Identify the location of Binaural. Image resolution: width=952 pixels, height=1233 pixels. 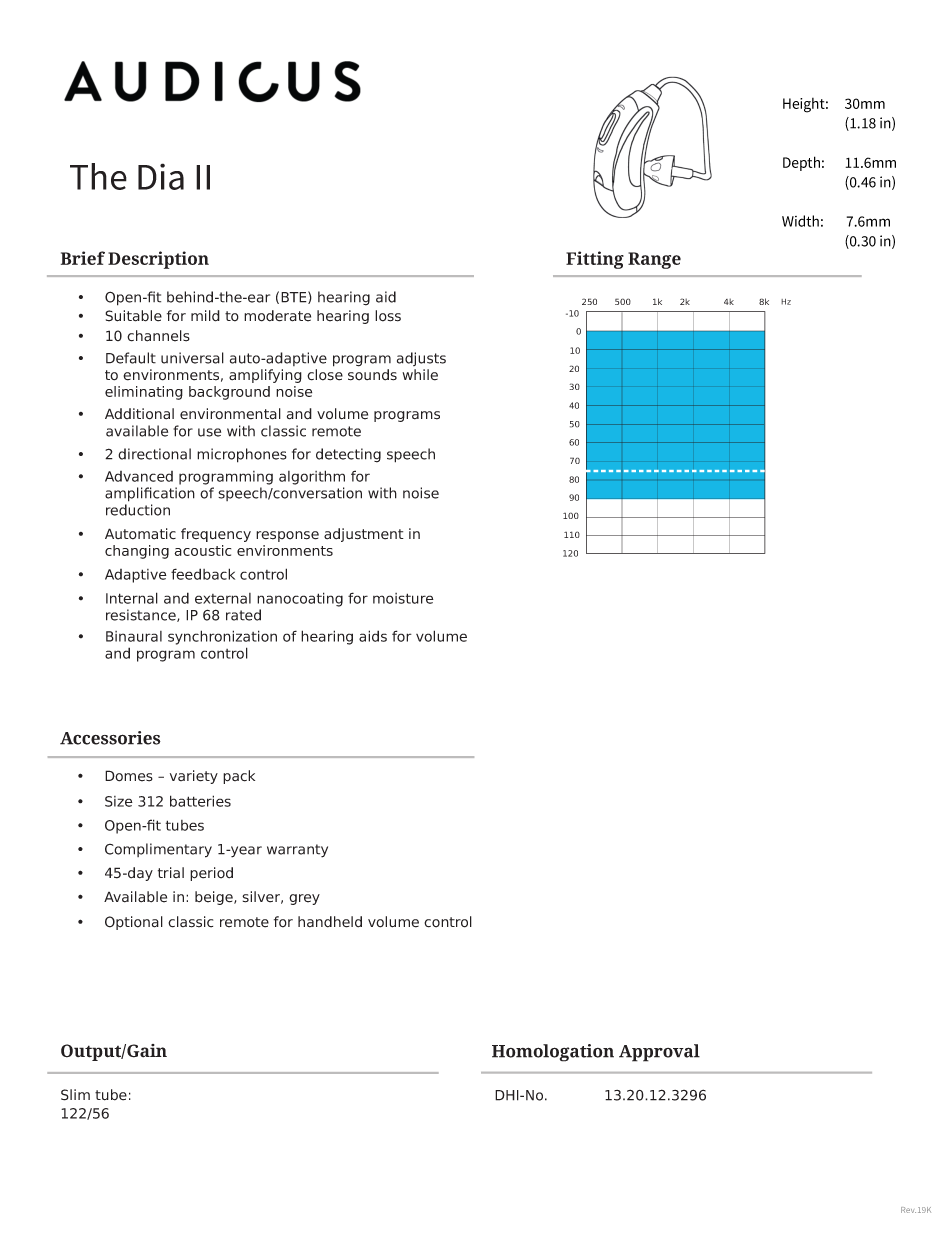
(134, 636).
